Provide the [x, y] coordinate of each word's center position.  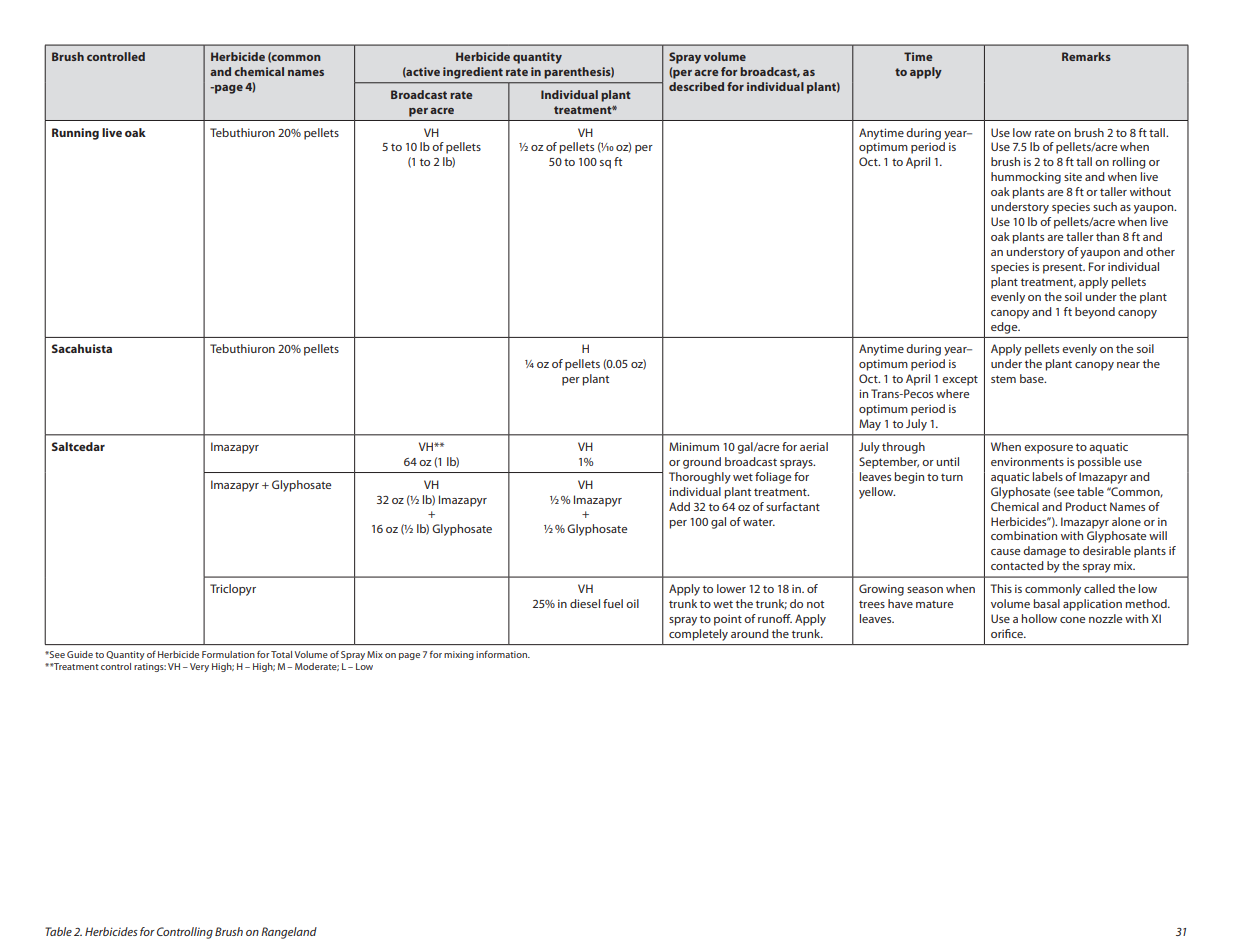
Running [75, 134]
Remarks [1086, 56]
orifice [1008, 633]
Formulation [228, 654]
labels [1048, 476]
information [503, 654]
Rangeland [289, 933]
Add [679, 506]
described [696, 86]
